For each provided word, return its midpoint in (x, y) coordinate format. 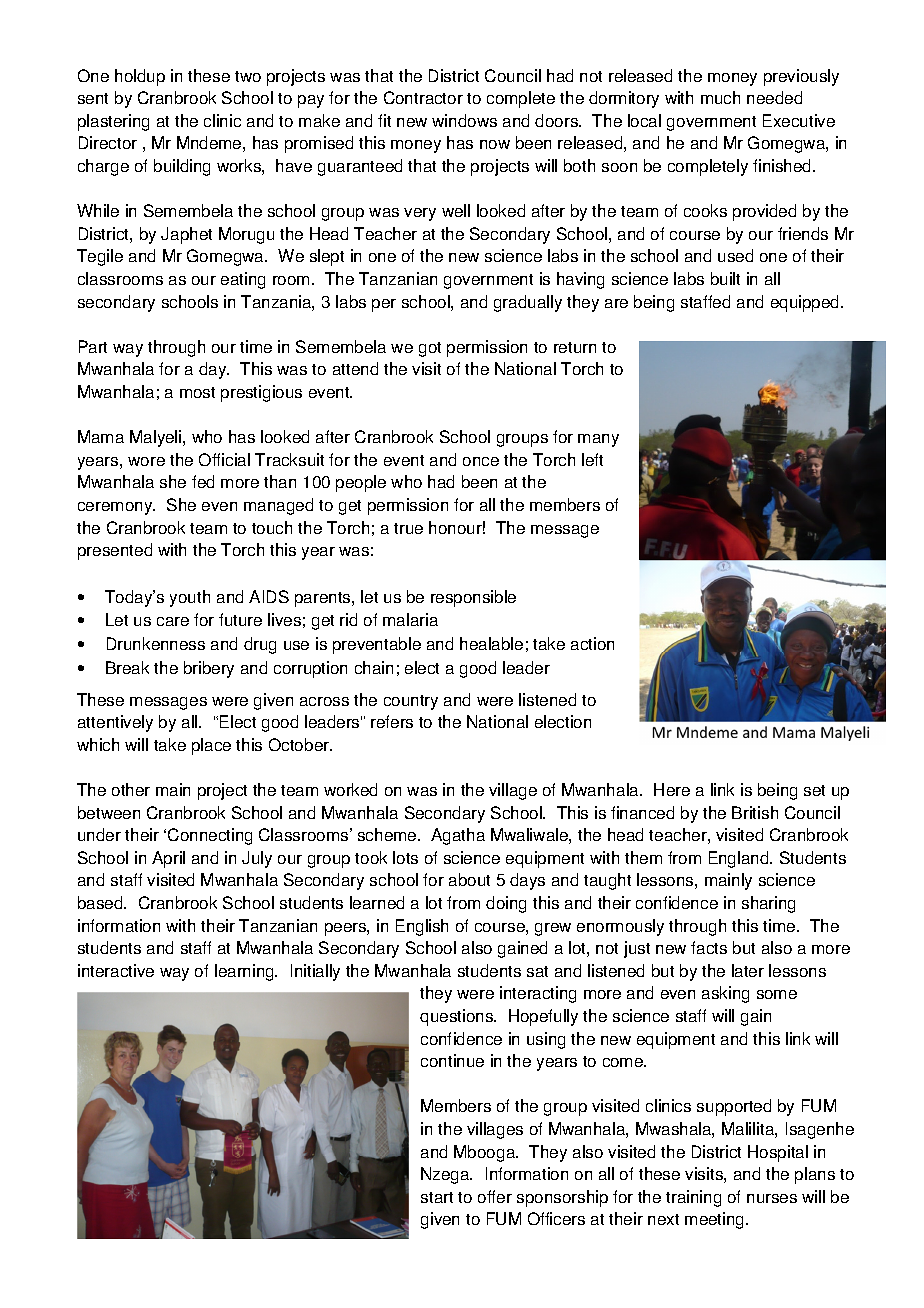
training (693, 1198)
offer (495, 1196)
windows (464, 120)
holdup (140, 77)
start (437, 1197)
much (720, 97)
